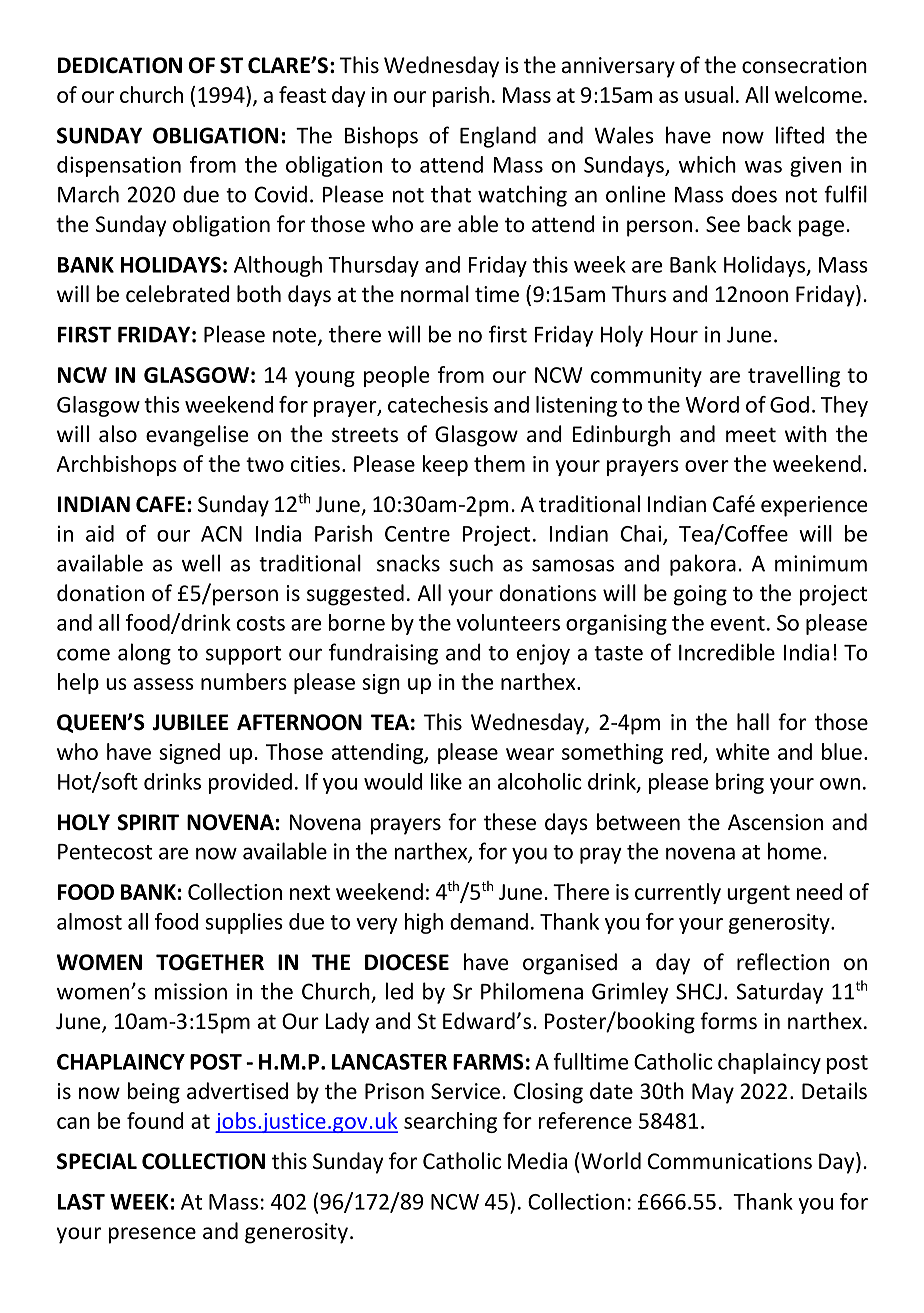 The width and height of the screenshot is (924, 1313). I want to click on presence, so click(152, 1235).
